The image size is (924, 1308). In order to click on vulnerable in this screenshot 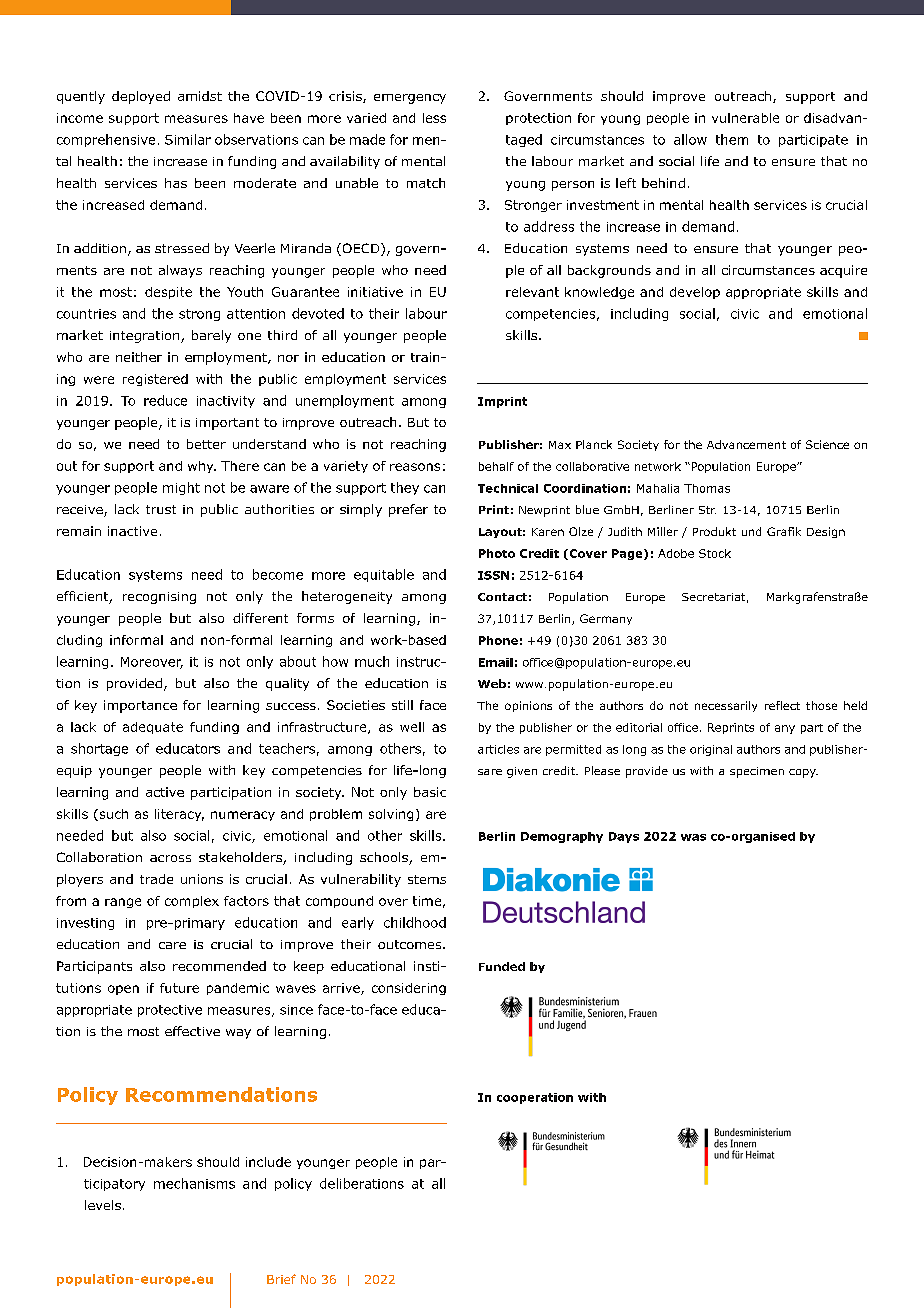, I will do `click(745, 118)`.
